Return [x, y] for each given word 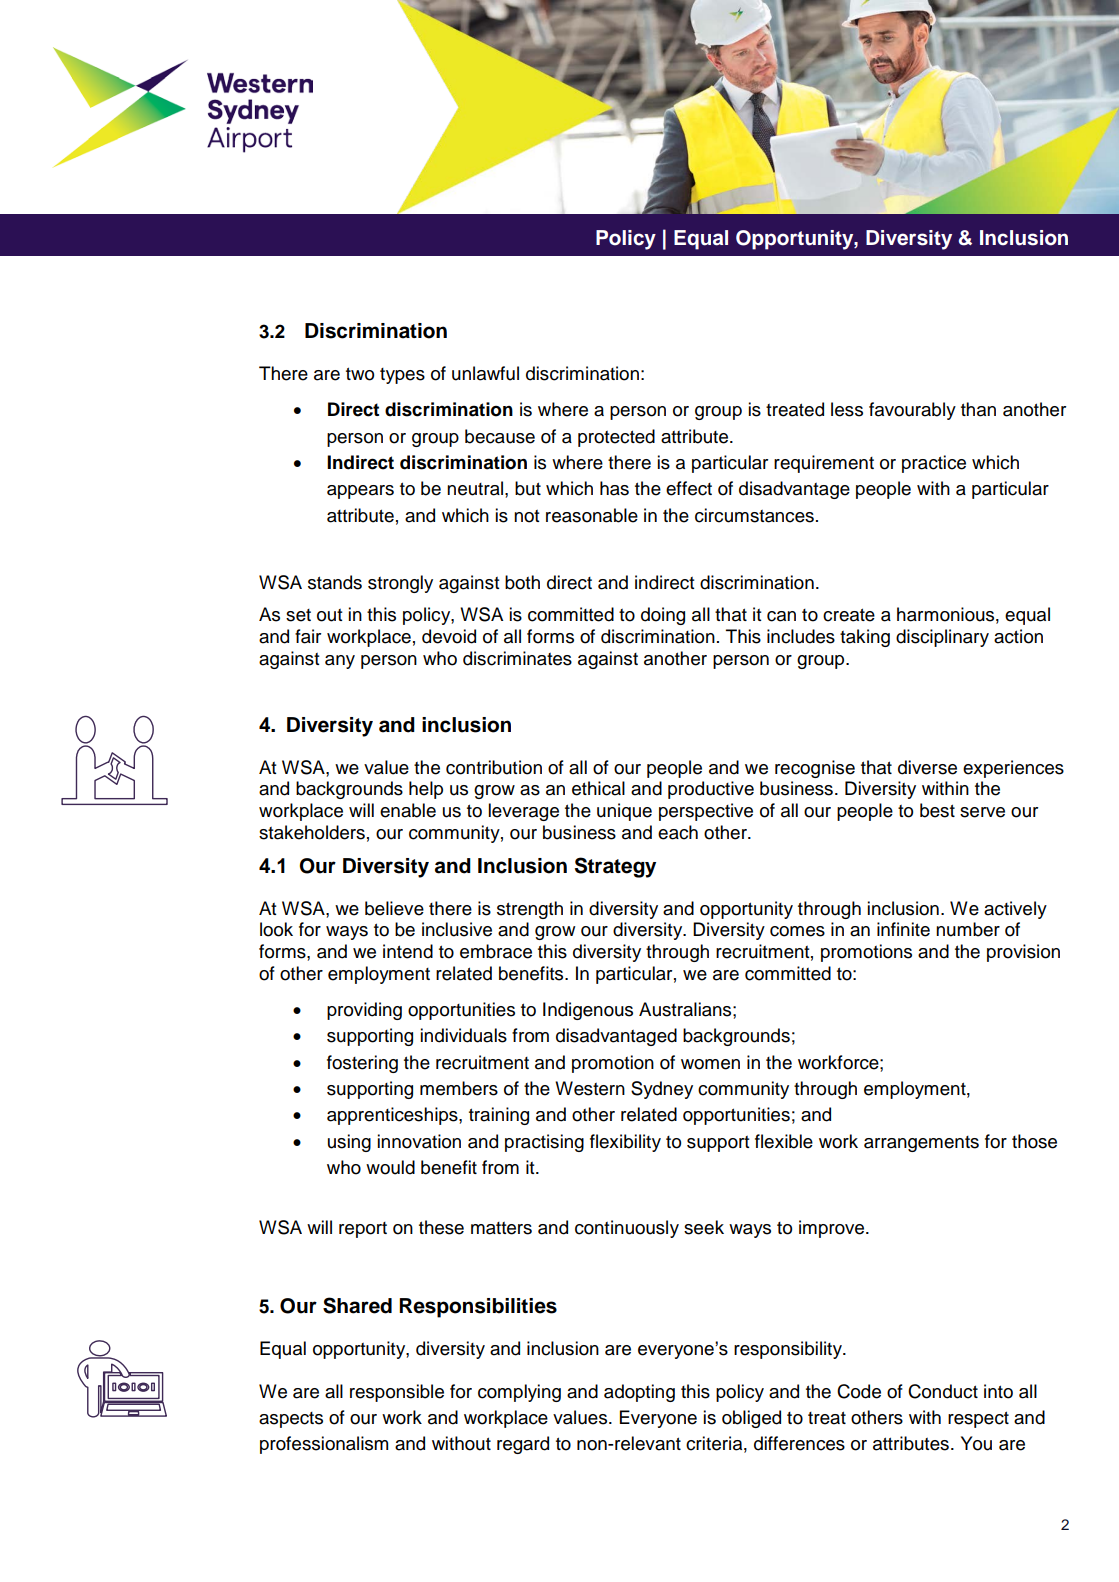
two [360, 374]
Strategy [615, 867]
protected [616, 438]
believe [394, 908]
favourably [912, 411]
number [968, 929]
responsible [397, 1393]
